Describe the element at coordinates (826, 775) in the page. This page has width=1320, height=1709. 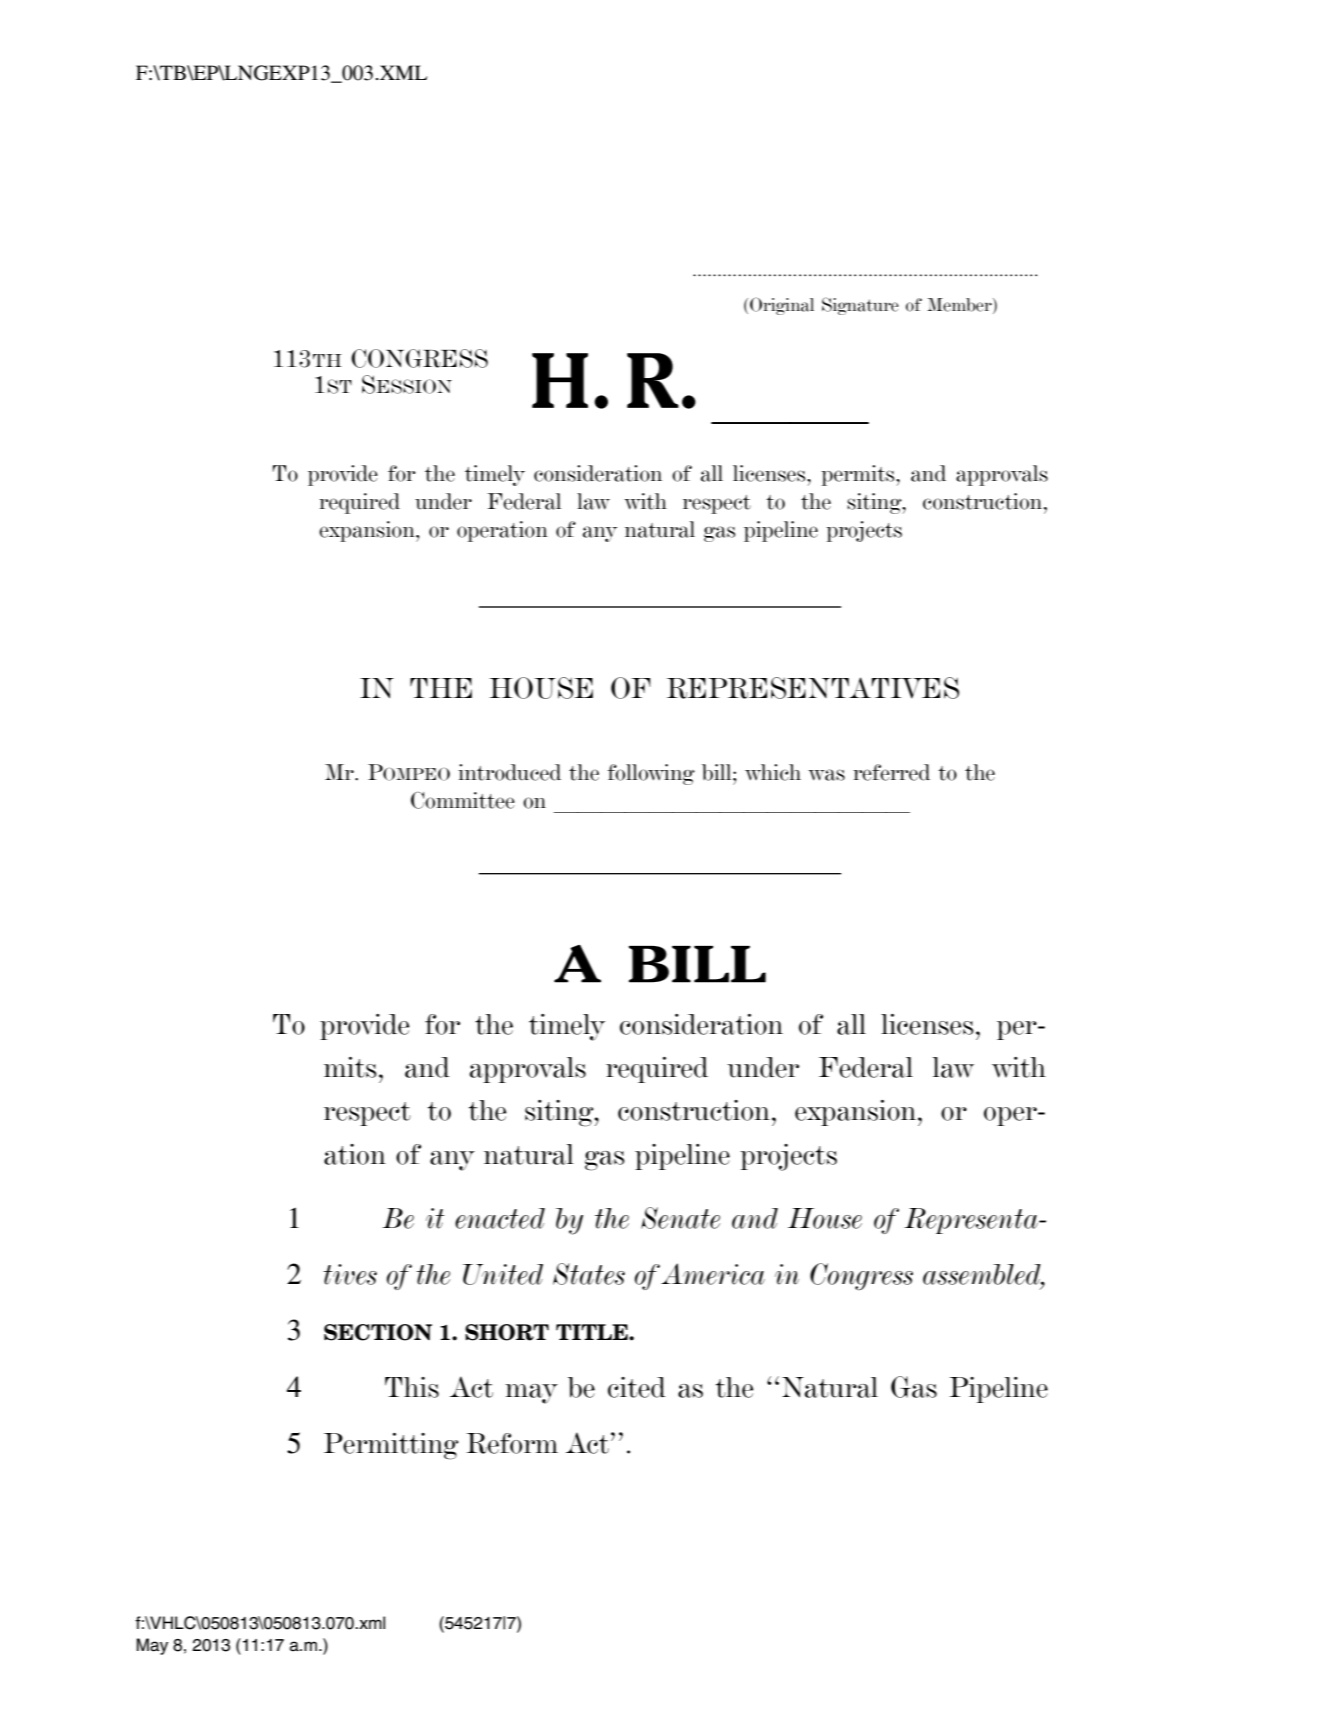
I see `was` at that location.
